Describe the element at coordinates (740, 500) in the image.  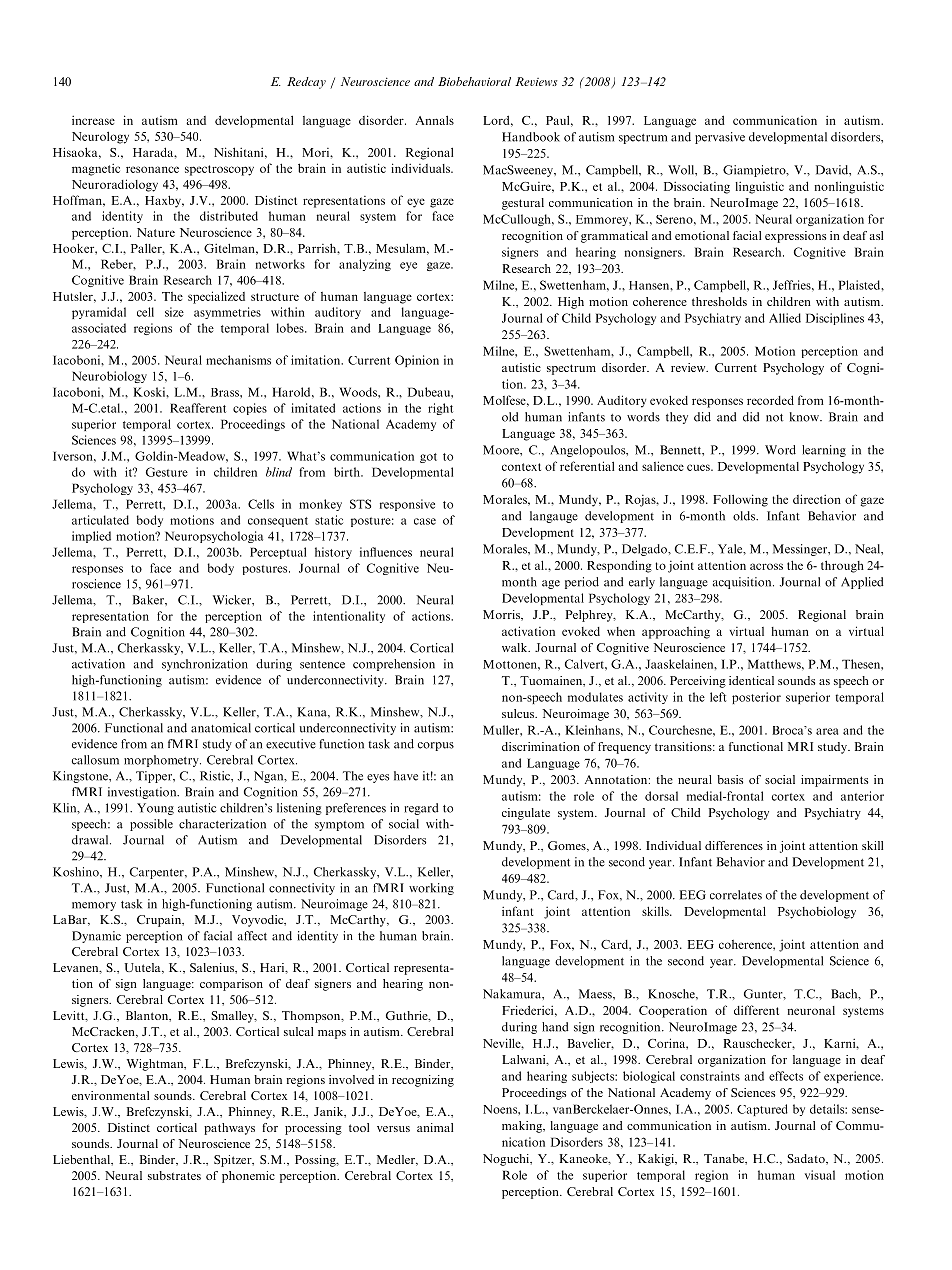
I see `Following` at that location.
